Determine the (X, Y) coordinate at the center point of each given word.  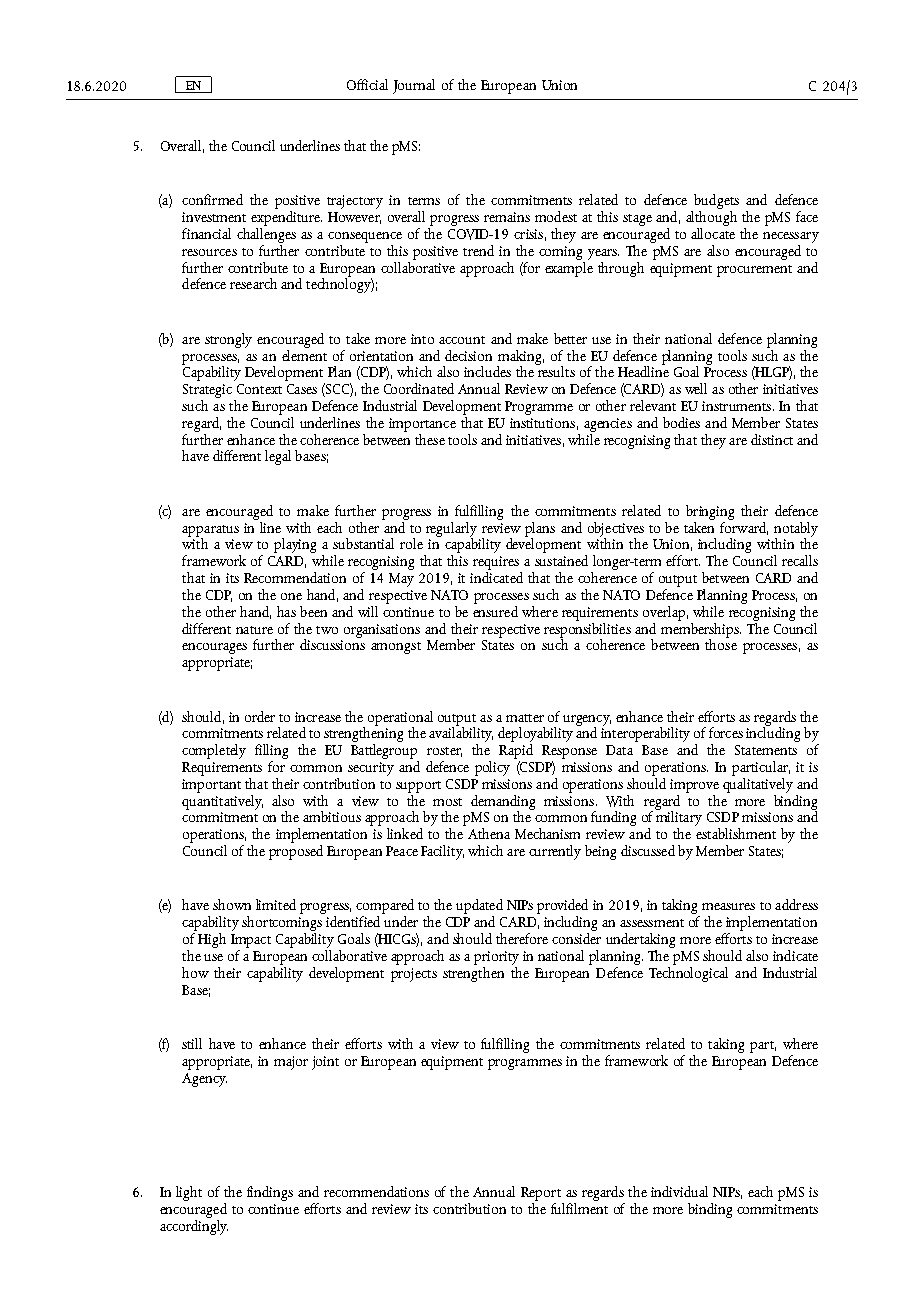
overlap (664, 613)
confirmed (212, 199)
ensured (495, 610)
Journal (414, 86)
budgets (715, 203)
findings (270, 1193)
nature (254, 630)
